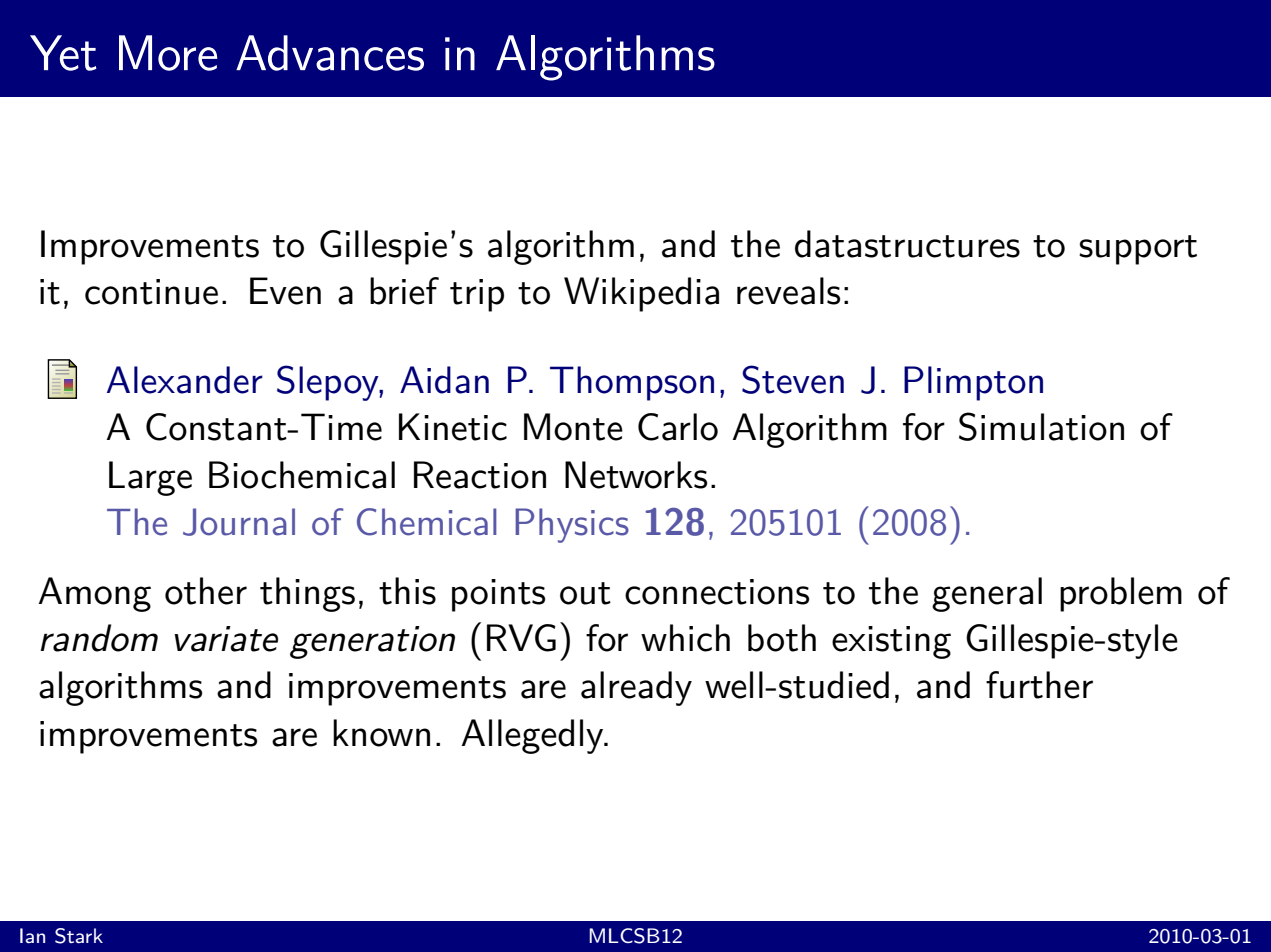 The width and height of the document is (1271, 952). Describe the element at coordinates (330, 53) in the document. I see `Advances` at that location.
